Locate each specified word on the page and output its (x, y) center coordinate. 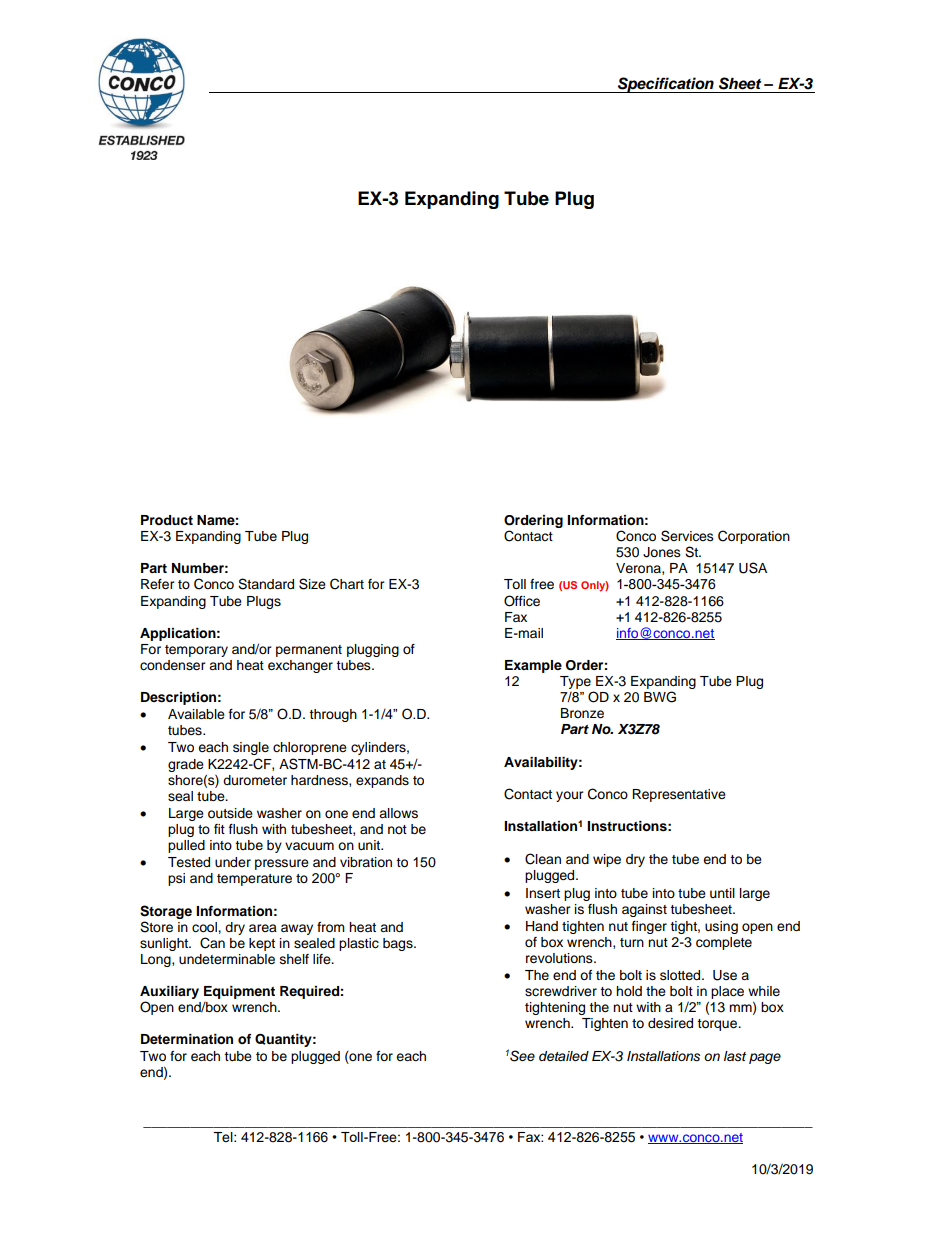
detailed (564, 1056)
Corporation (754, 537)
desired (670, 1023)
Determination (187, 1039)
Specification (666, 85)
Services (687, 536)
